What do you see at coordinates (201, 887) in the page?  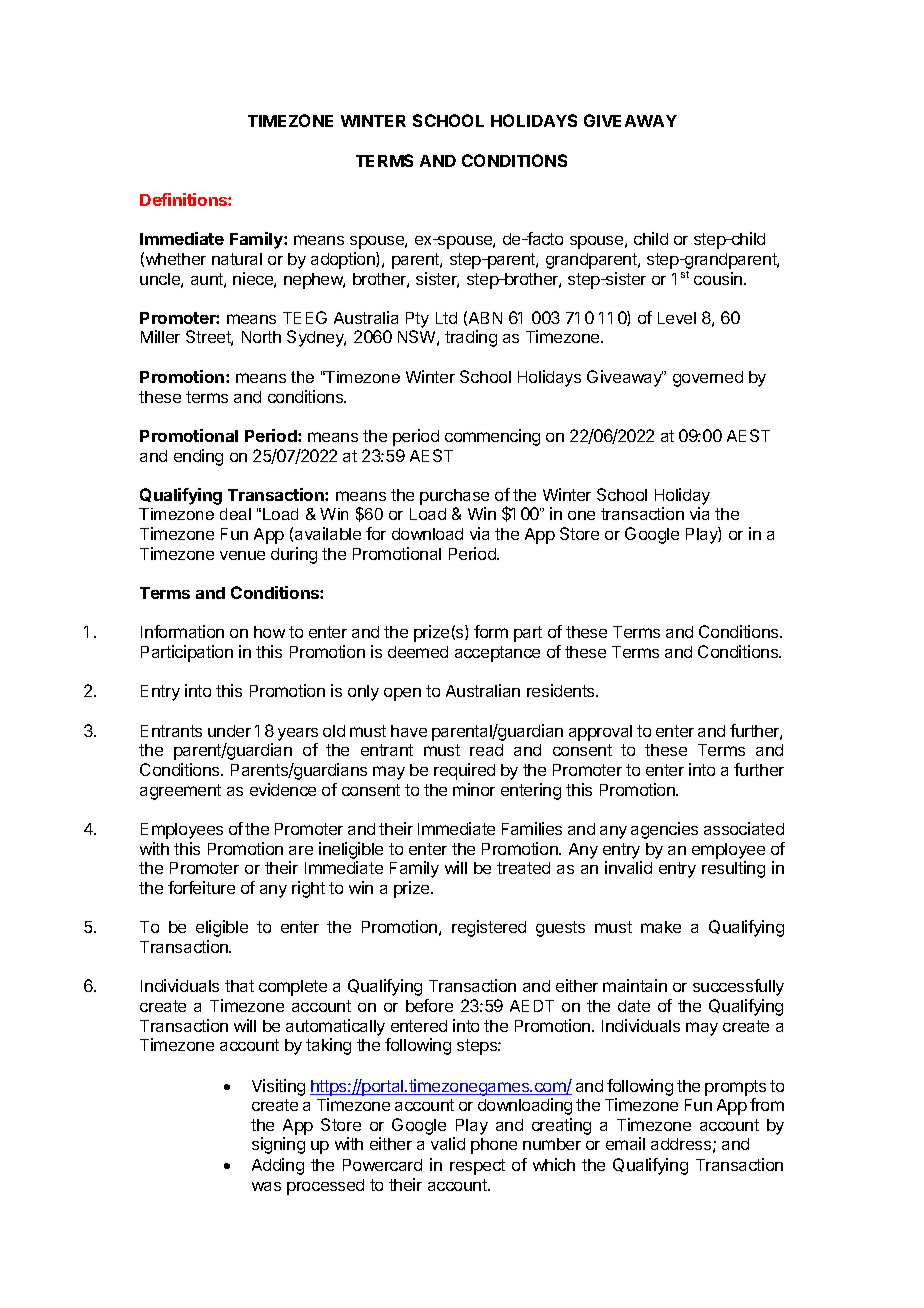 I see `forfeiture` at bounding box center [201, 887].
